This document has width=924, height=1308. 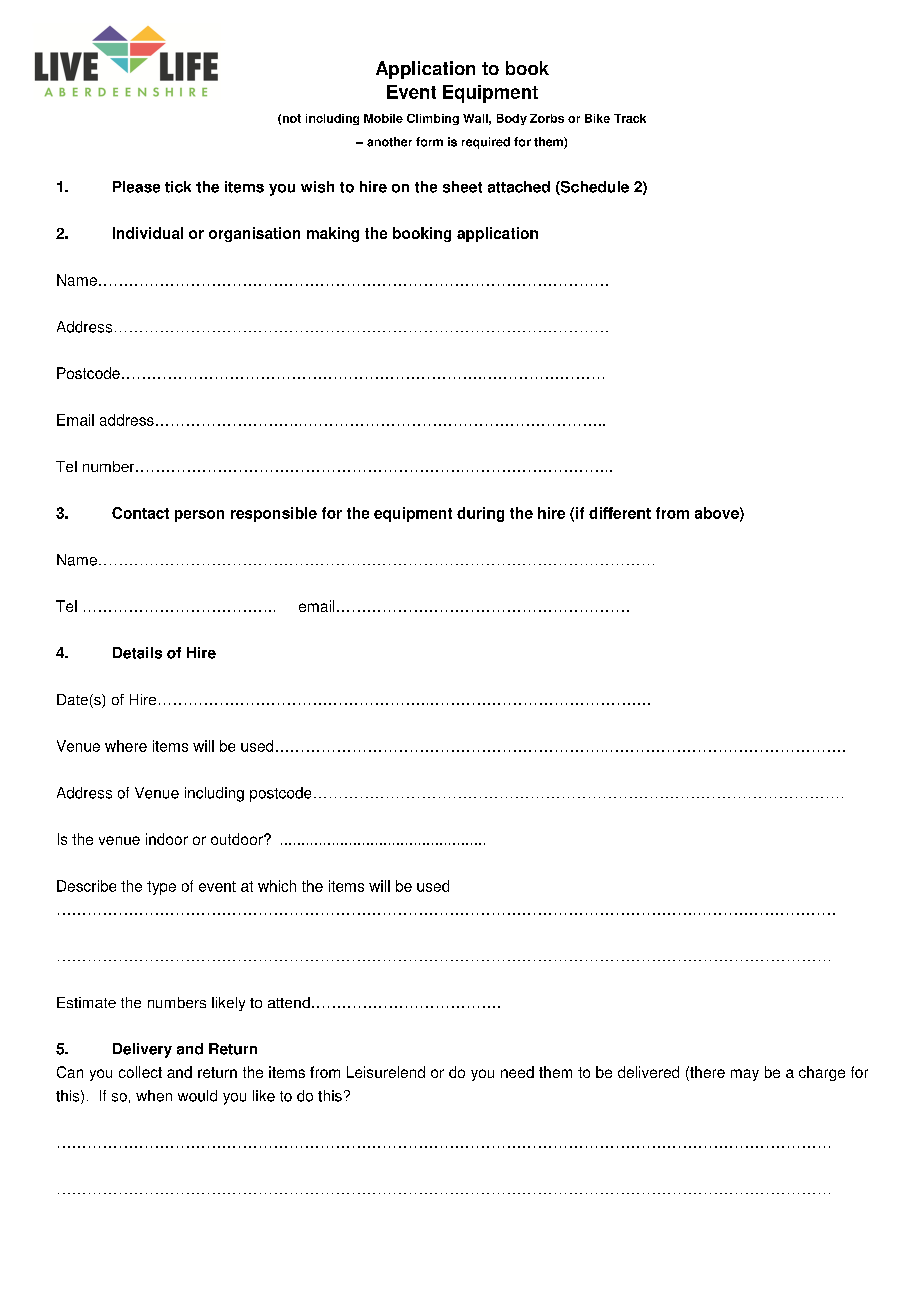 What do you see at coordinates (140, 1072) in the document?
I see `collect` at bounding box center [140, 1072].
